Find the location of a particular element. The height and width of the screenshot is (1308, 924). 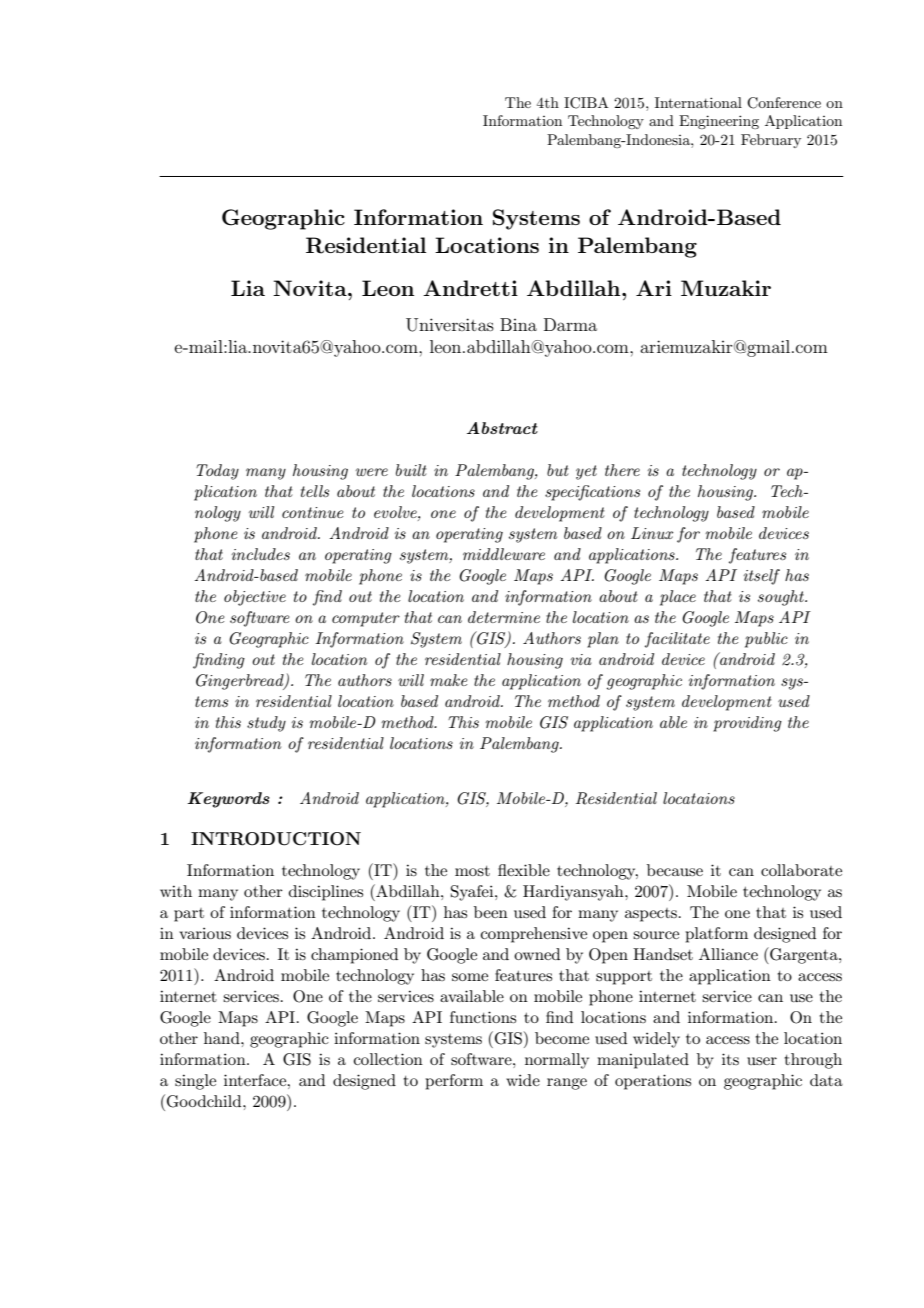

Abstract is located at coordinates (502, 428).
